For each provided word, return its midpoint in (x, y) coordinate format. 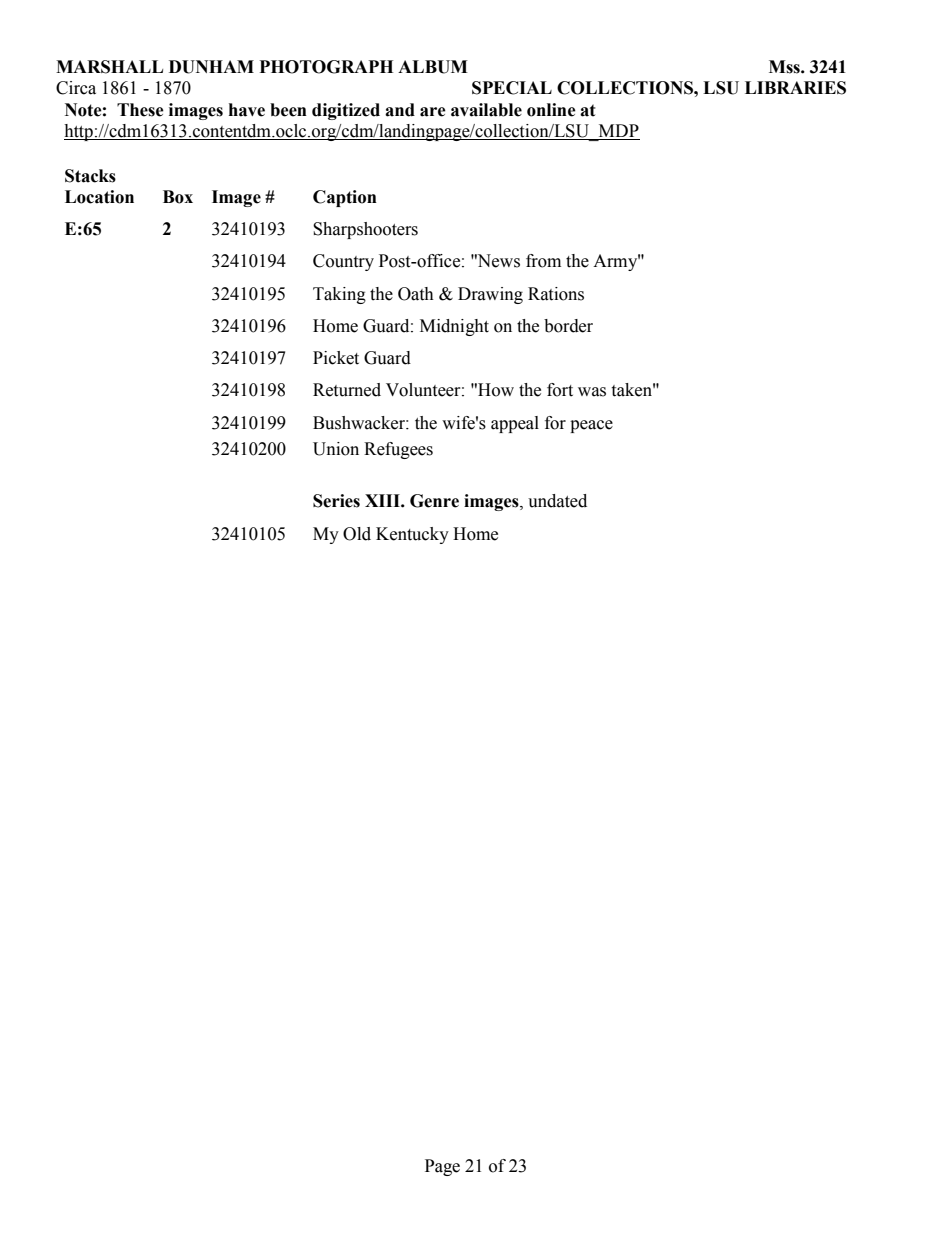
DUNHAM (211, 67)
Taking (339, 295)
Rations (556, 294)
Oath (416, 294)
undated (557, 501)
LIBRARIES (795, 88)
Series (336, 501)
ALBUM (433, 67)
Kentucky (412, 535)
